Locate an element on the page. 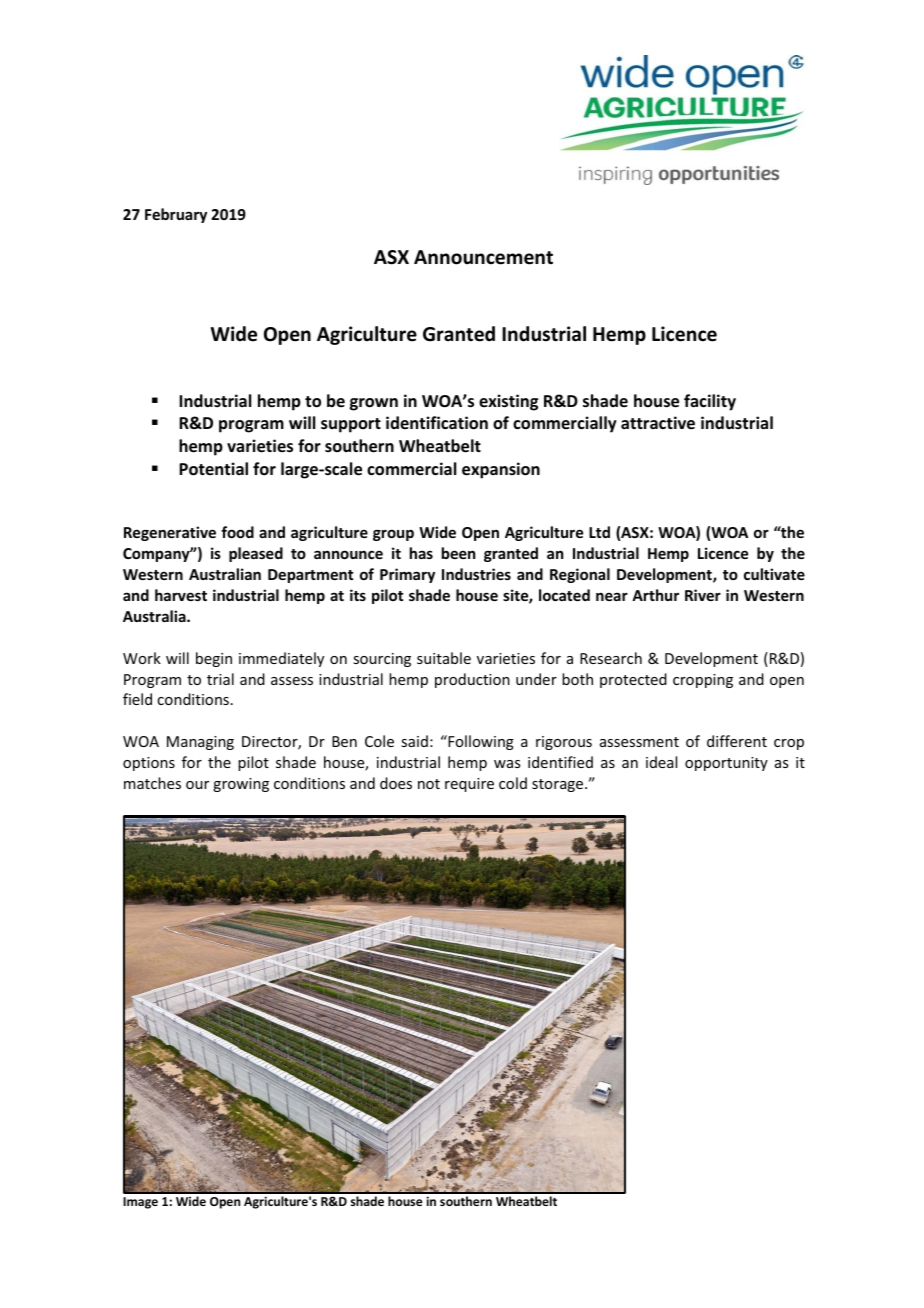  different is located at coordinates (737, 741).
